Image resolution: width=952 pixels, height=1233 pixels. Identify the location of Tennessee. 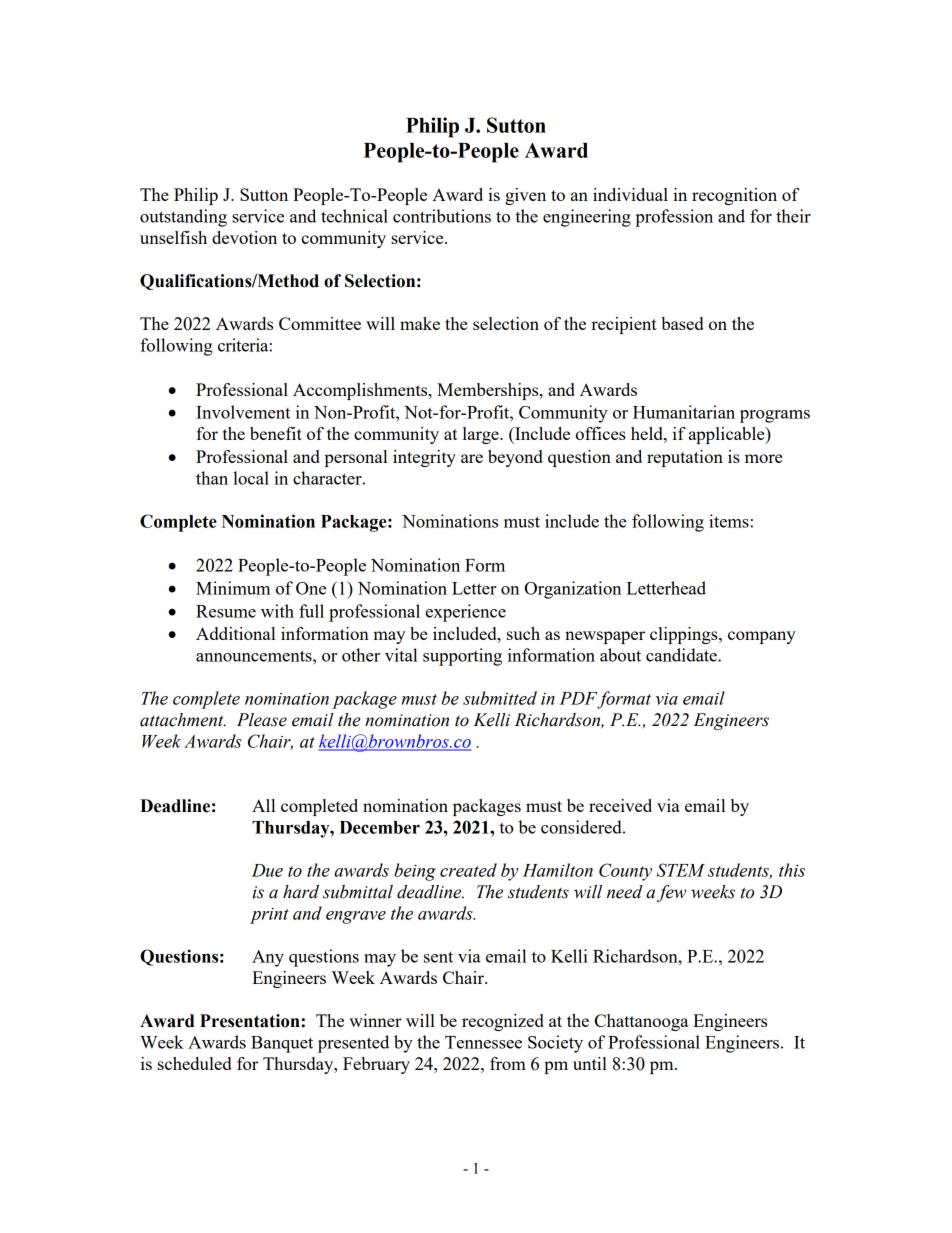
(483, 1042).
